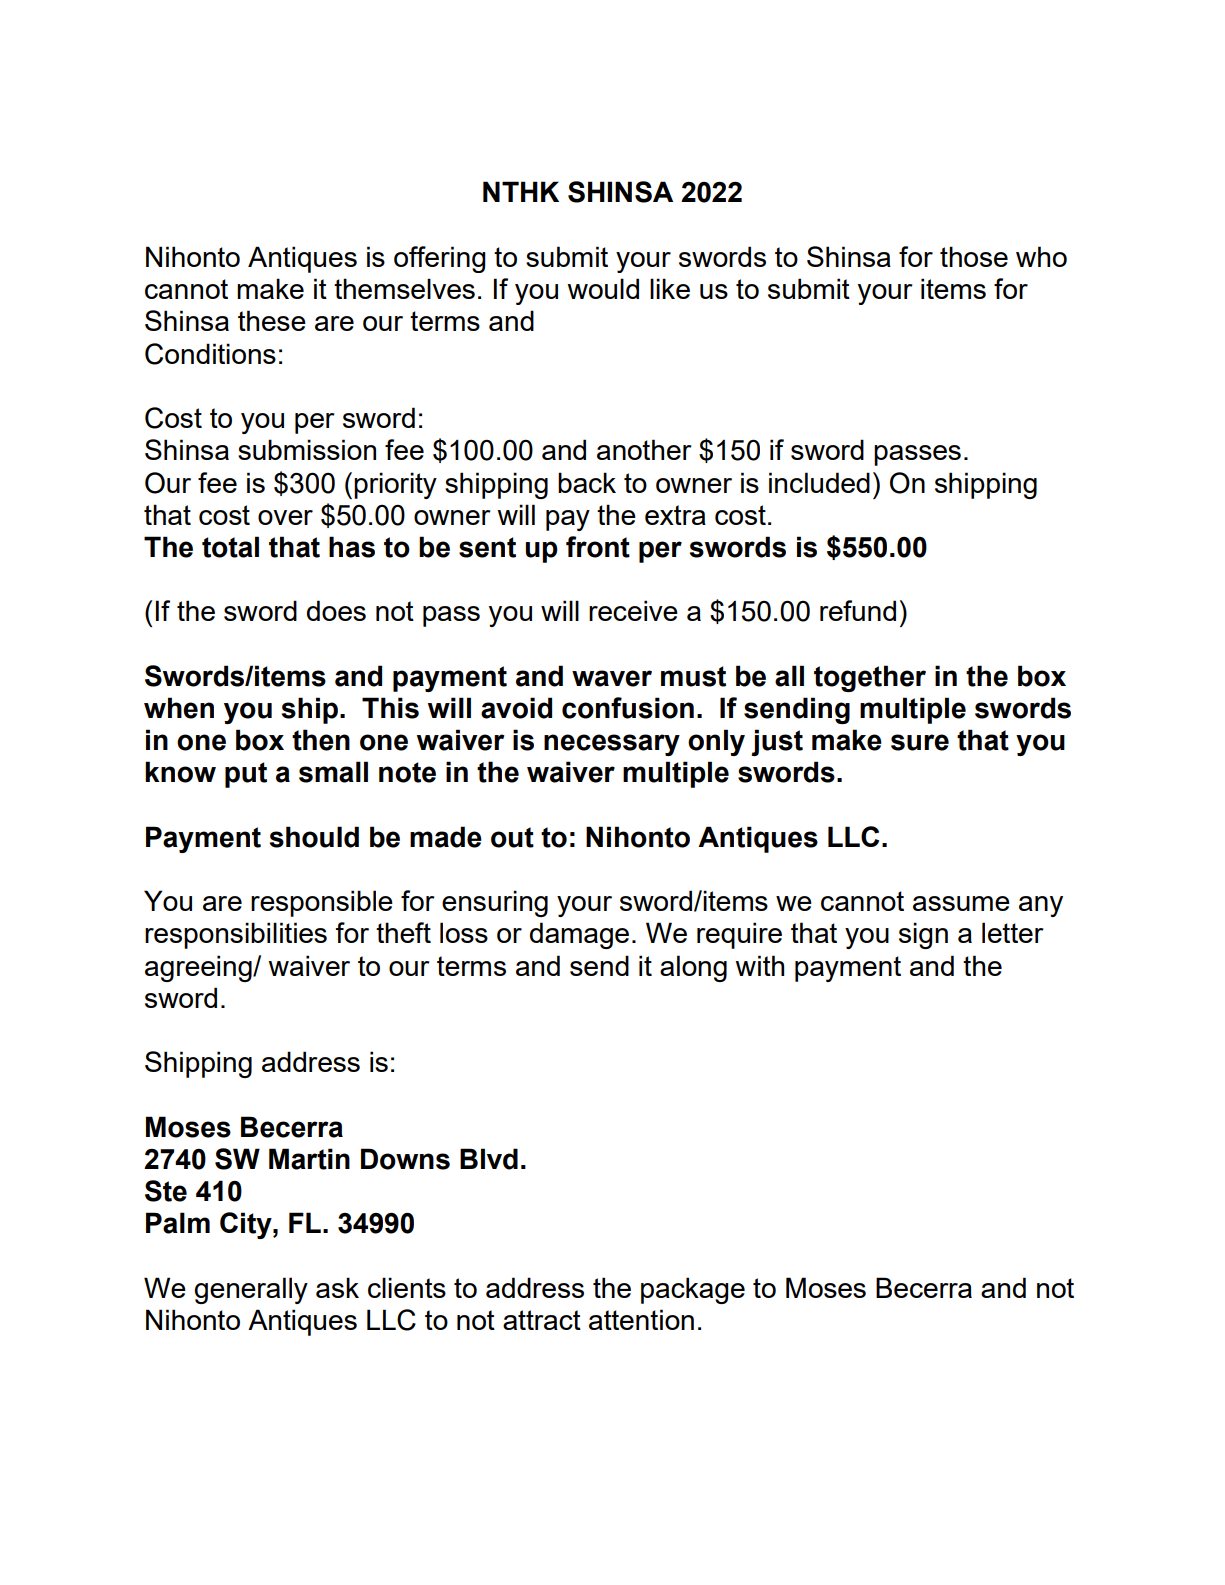 This document has height=1585, width=1225. What do you see at coordinates (272, 320) in the document?
I see `these` at bounding box center [272, 320].
